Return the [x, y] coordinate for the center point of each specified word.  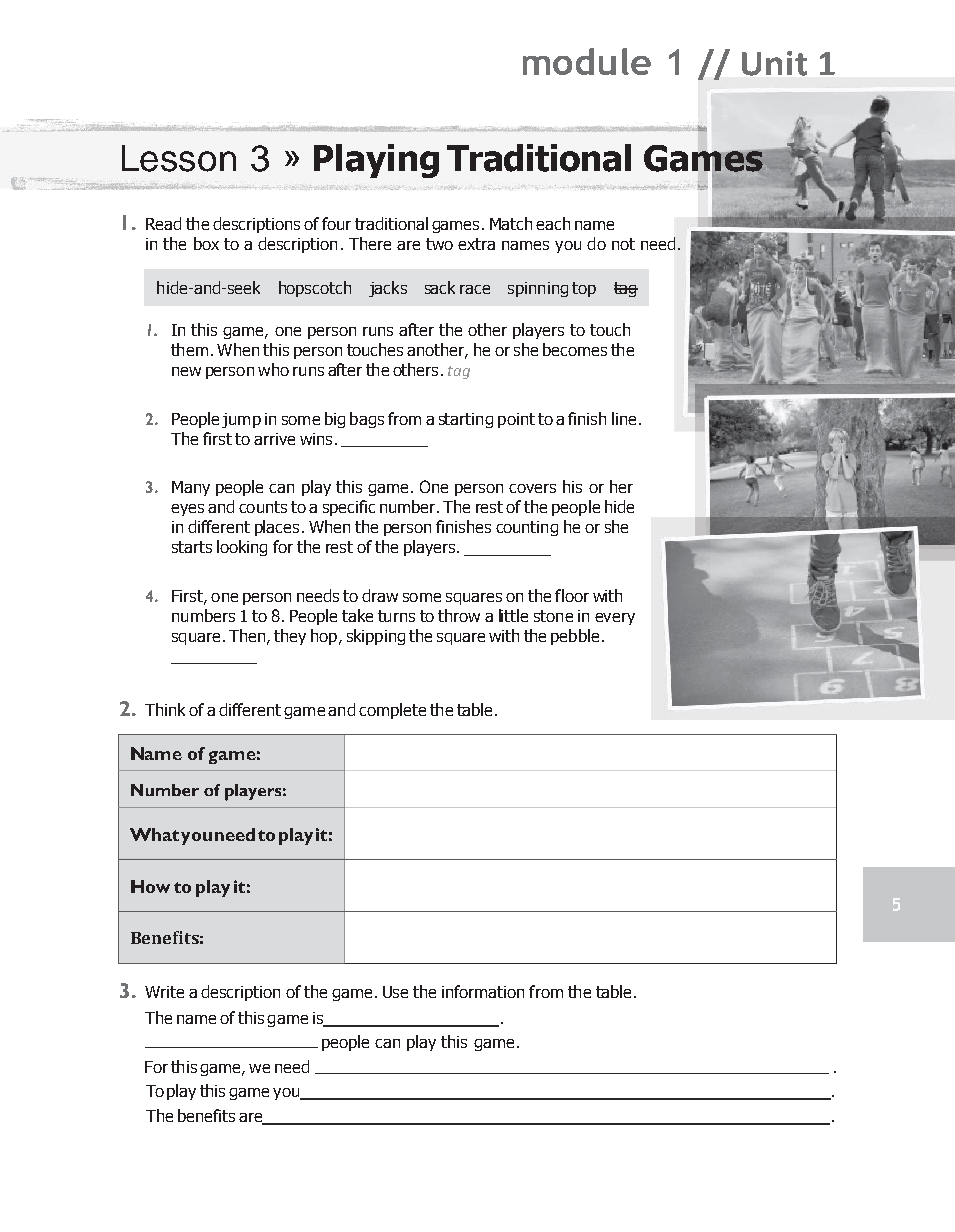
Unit [774, 63]
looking [242, 548]
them [189, 349]
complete [392, 711]
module [587, 61]
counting [527, 528]
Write [164, 992]
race [475, 289]
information [483, 991]
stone [553, 616]
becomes [575, 349]
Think [165, 709]
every [615, 619]
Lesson [179, 158]
